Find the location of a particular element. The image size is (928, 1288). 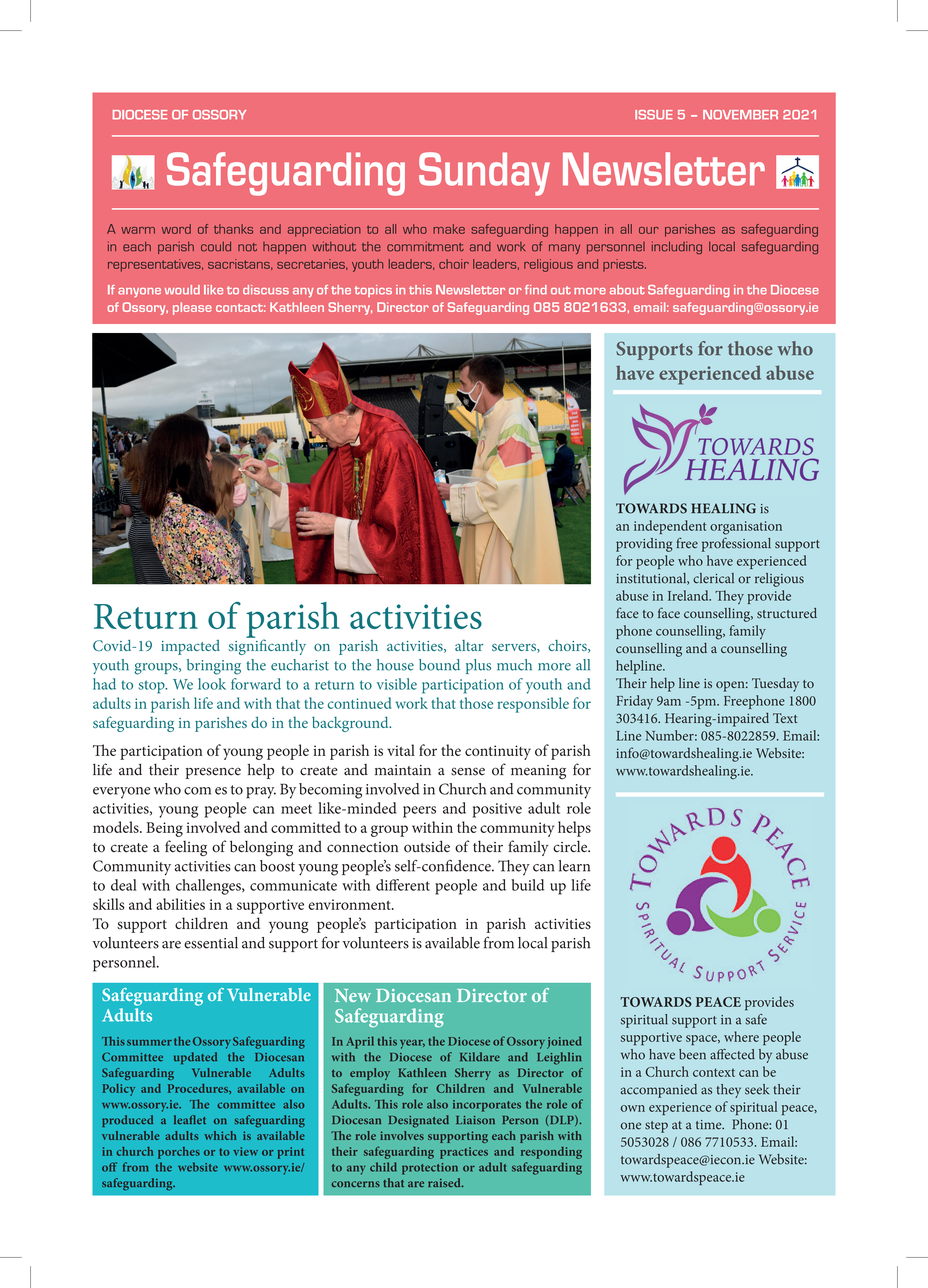

word is located at coordinates (176, 229).
